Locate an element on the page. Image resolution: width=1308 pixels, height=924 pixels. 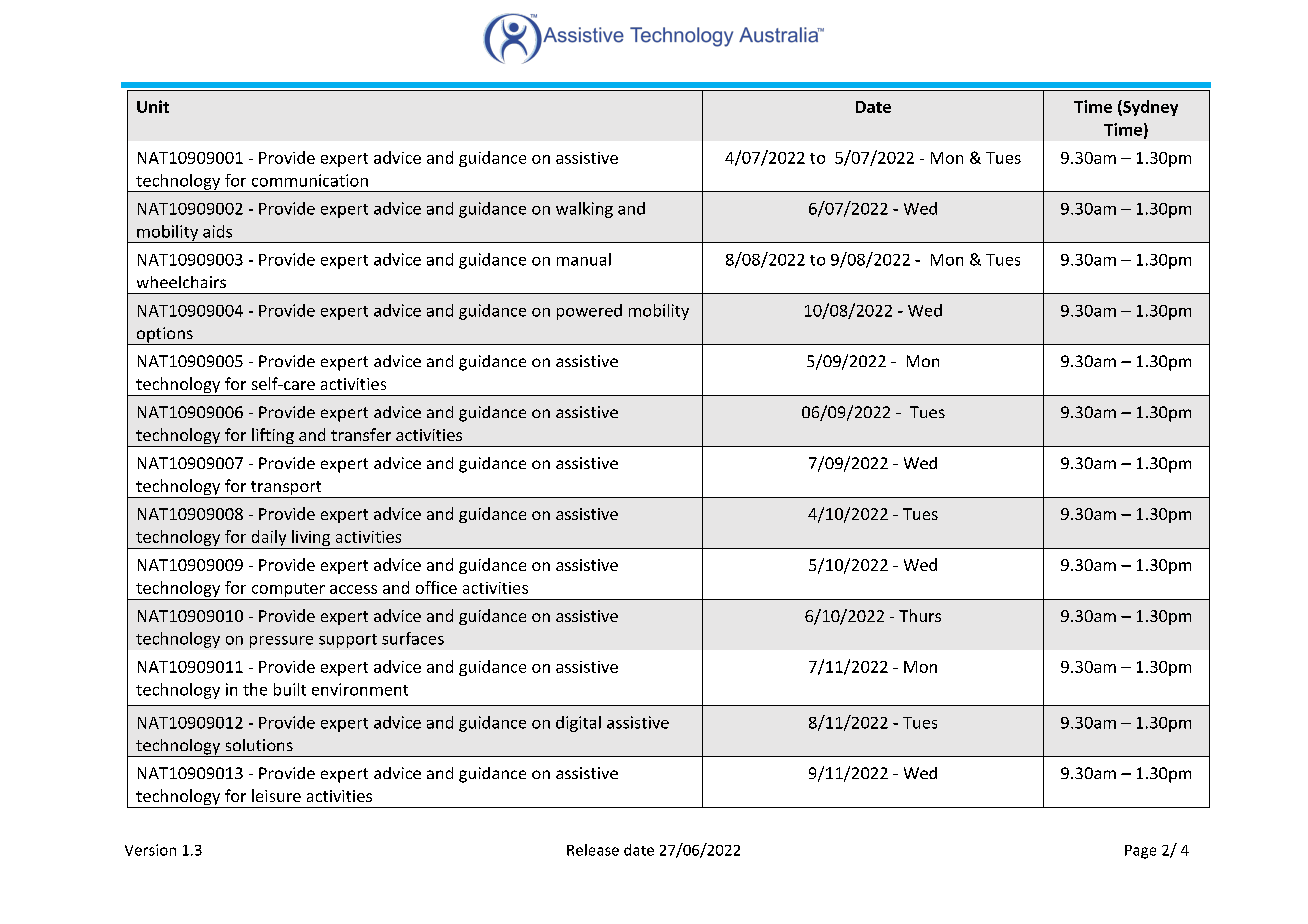
options is located at coordinates (164, 336).
